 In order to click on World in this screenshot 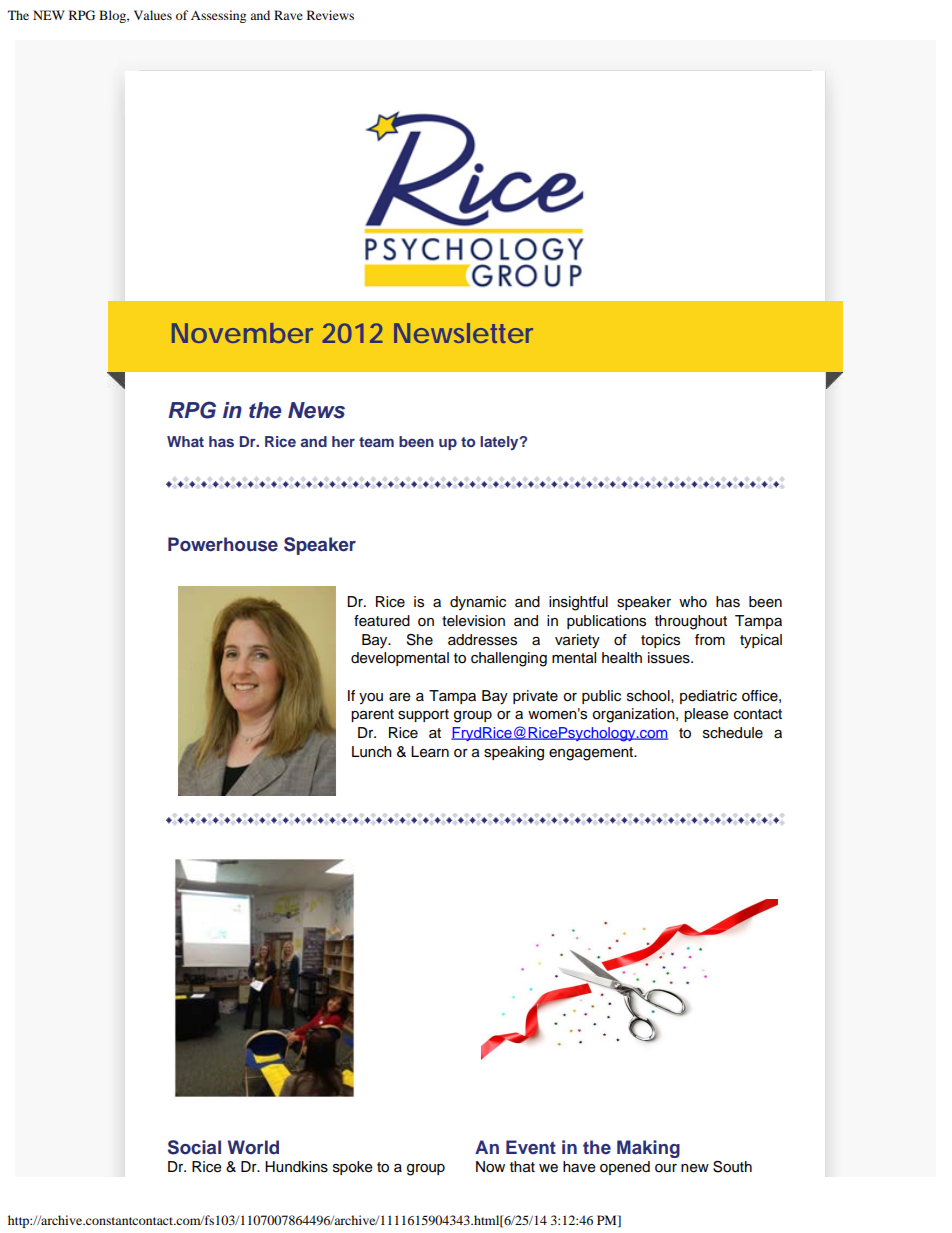, I will do `click(253, 1147)`.
